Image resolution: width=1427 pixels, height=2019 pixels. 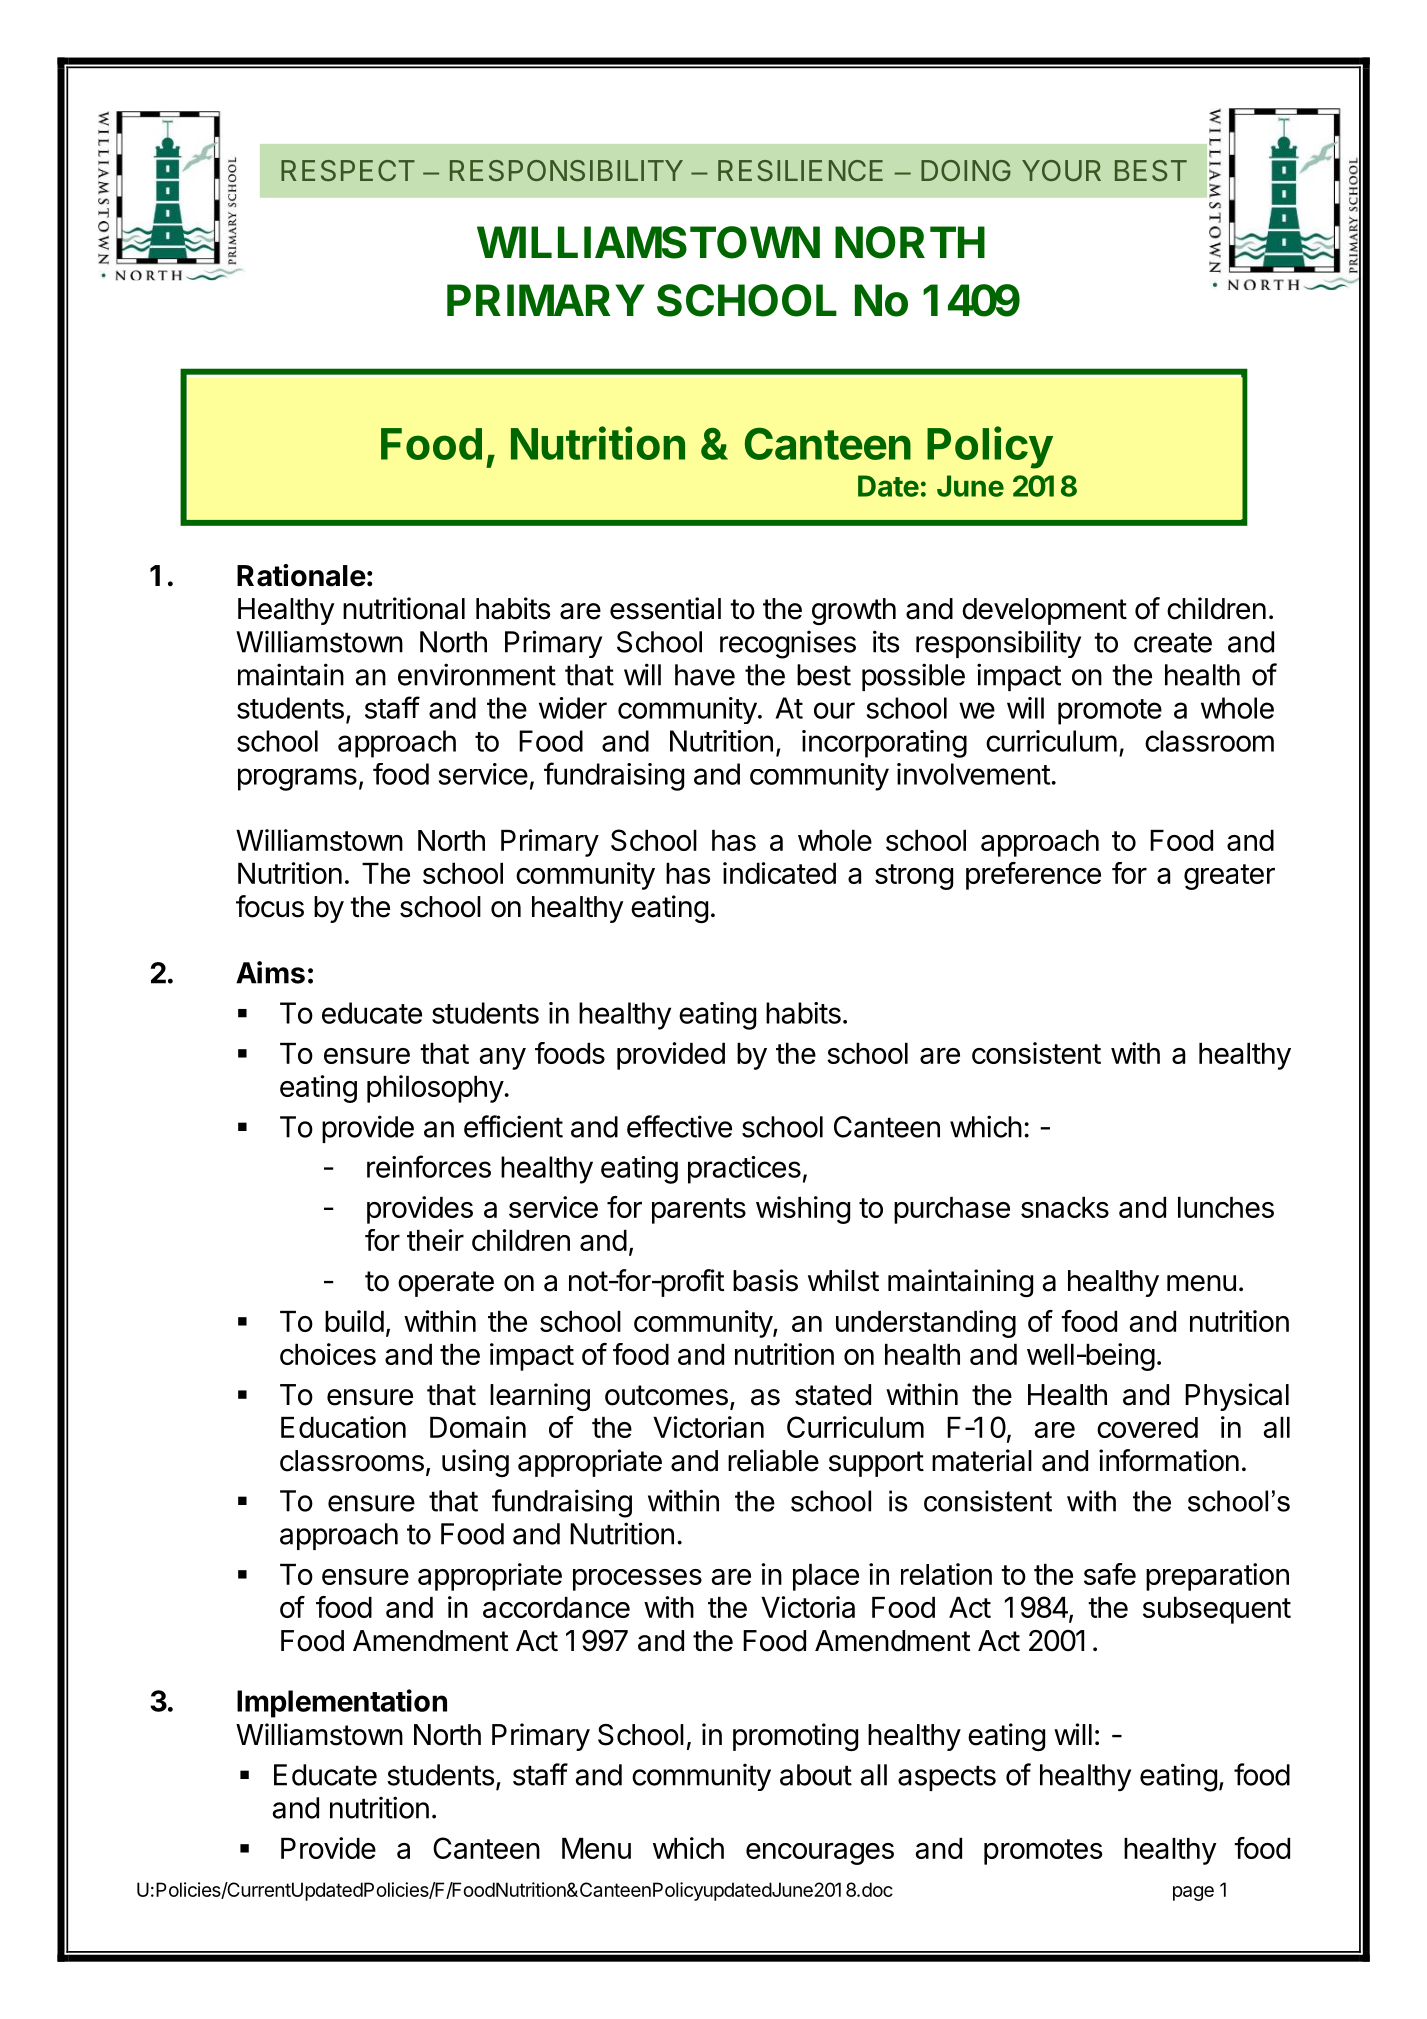 I want to click on build, so click(x=354, y=1321).
